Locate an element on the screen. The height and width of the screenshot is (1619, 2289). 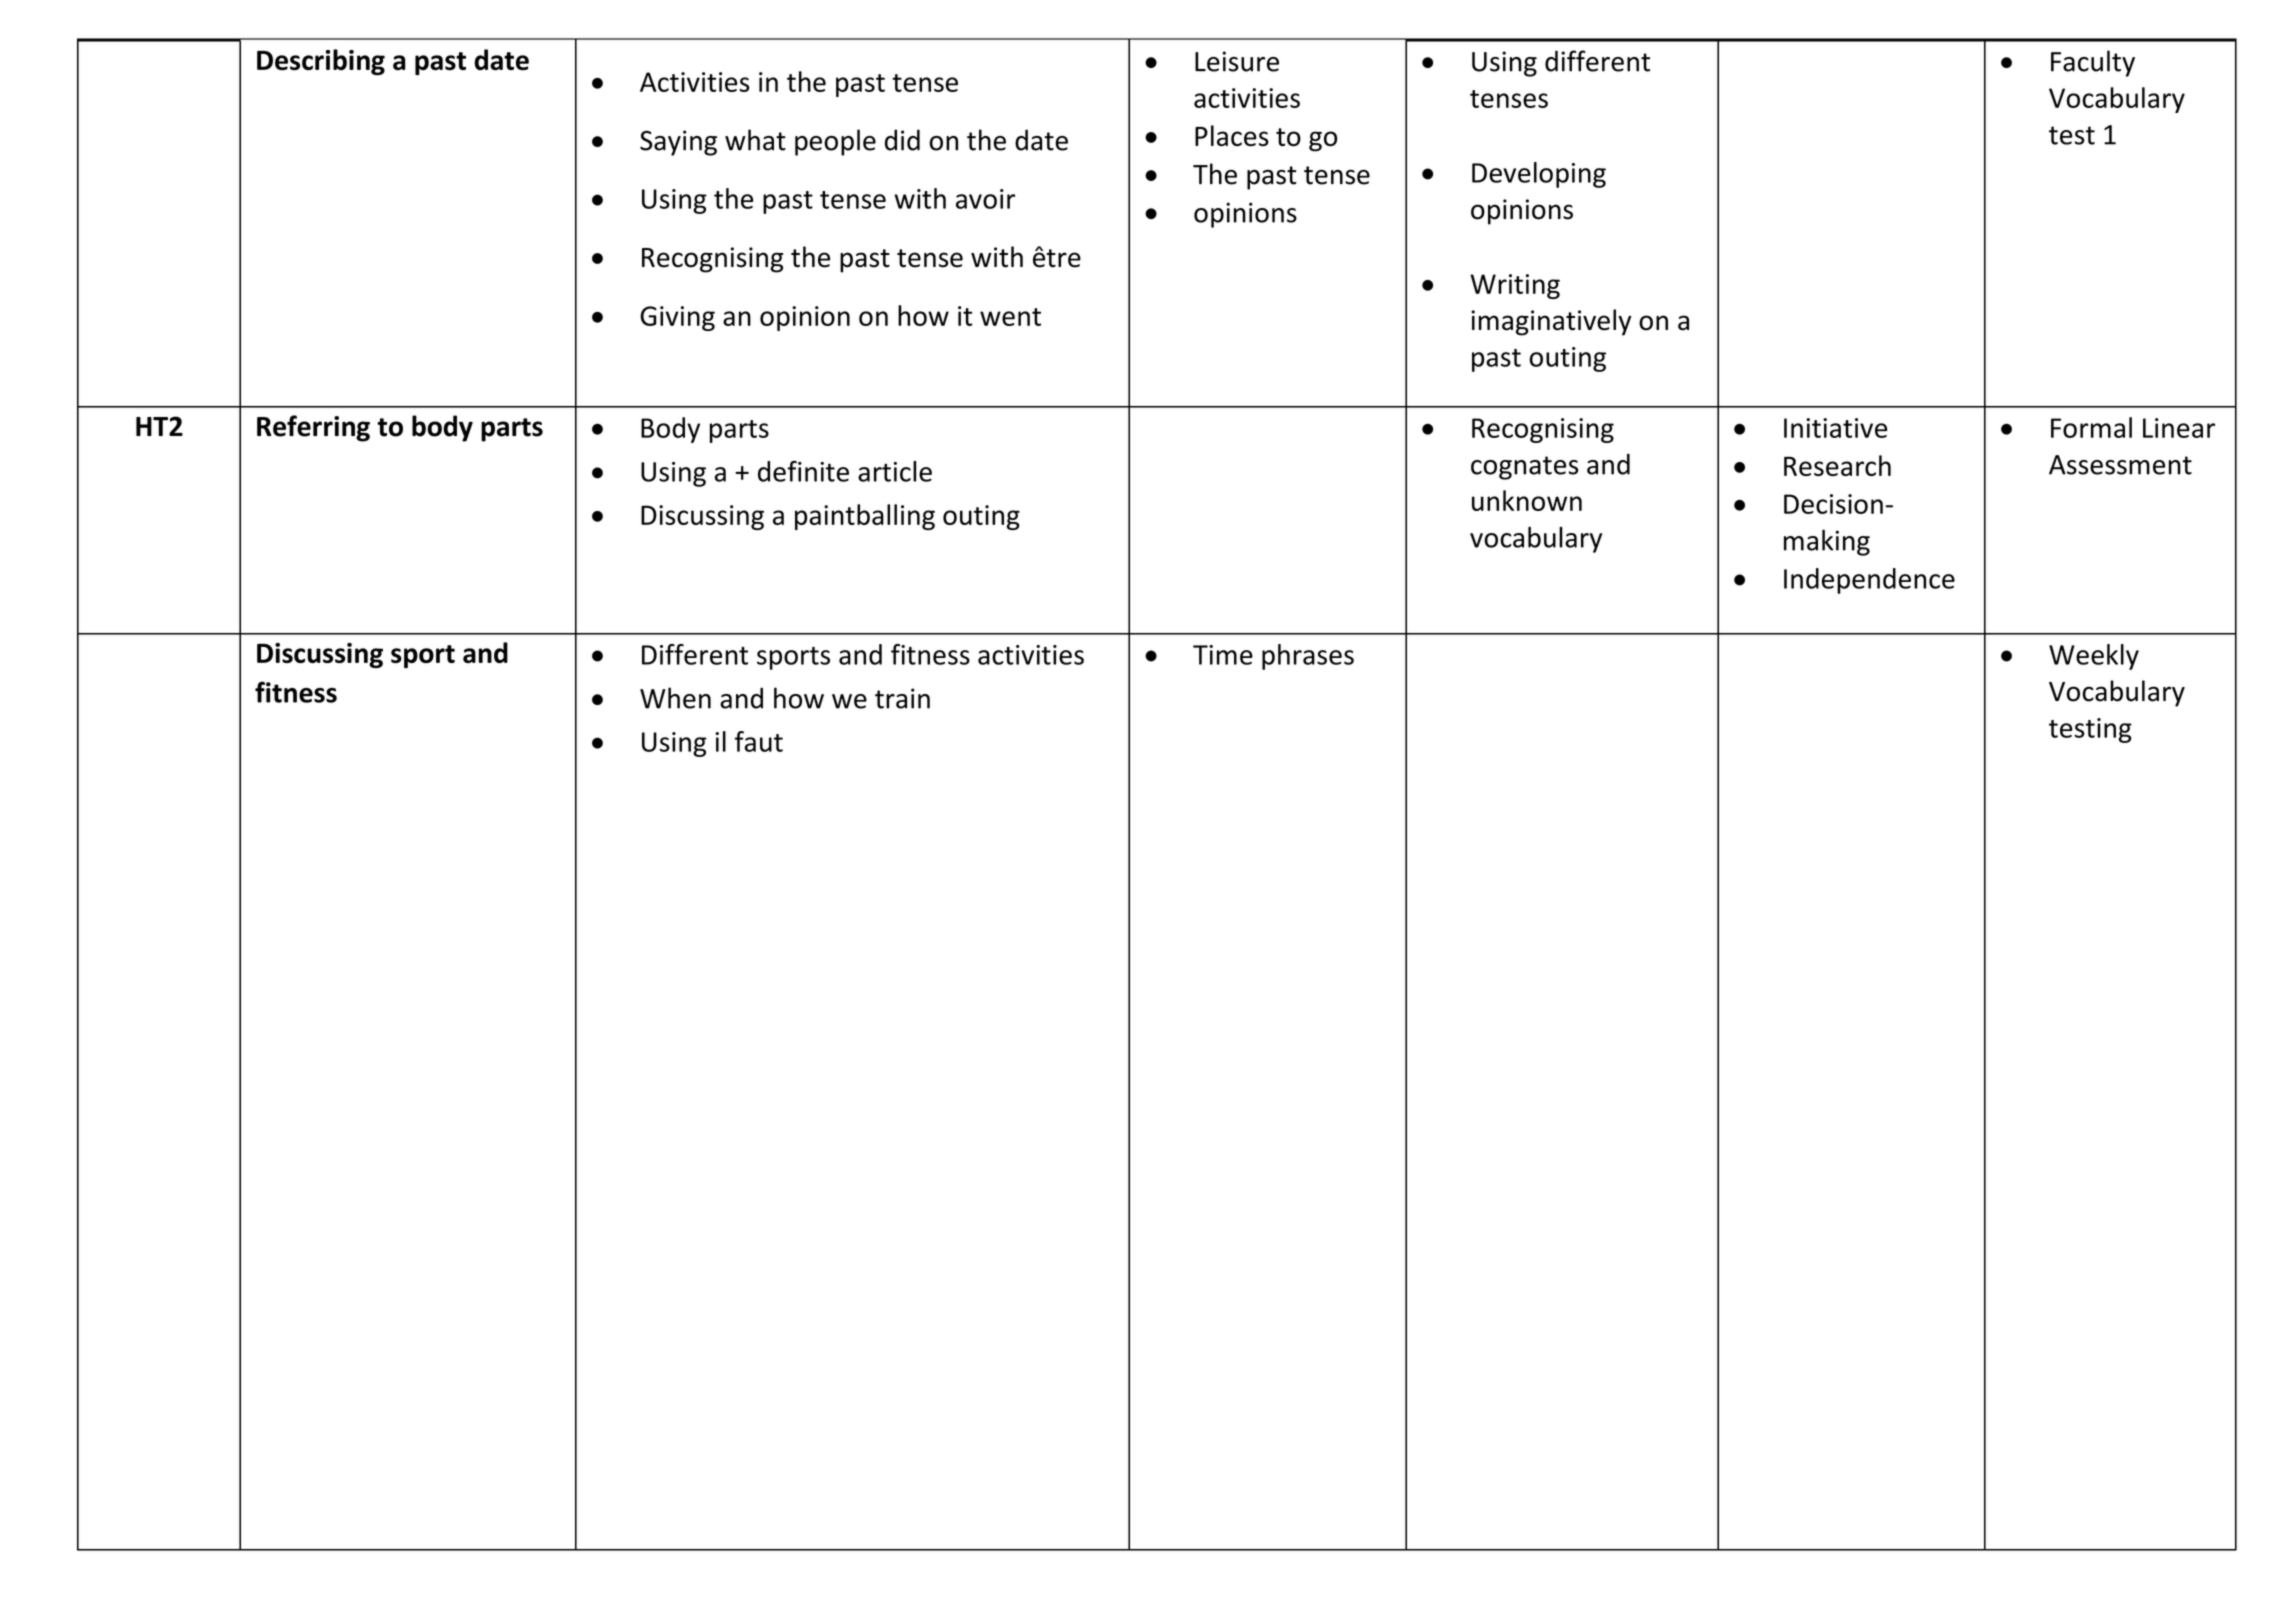
avoir is located at coordinates (985, 199).
